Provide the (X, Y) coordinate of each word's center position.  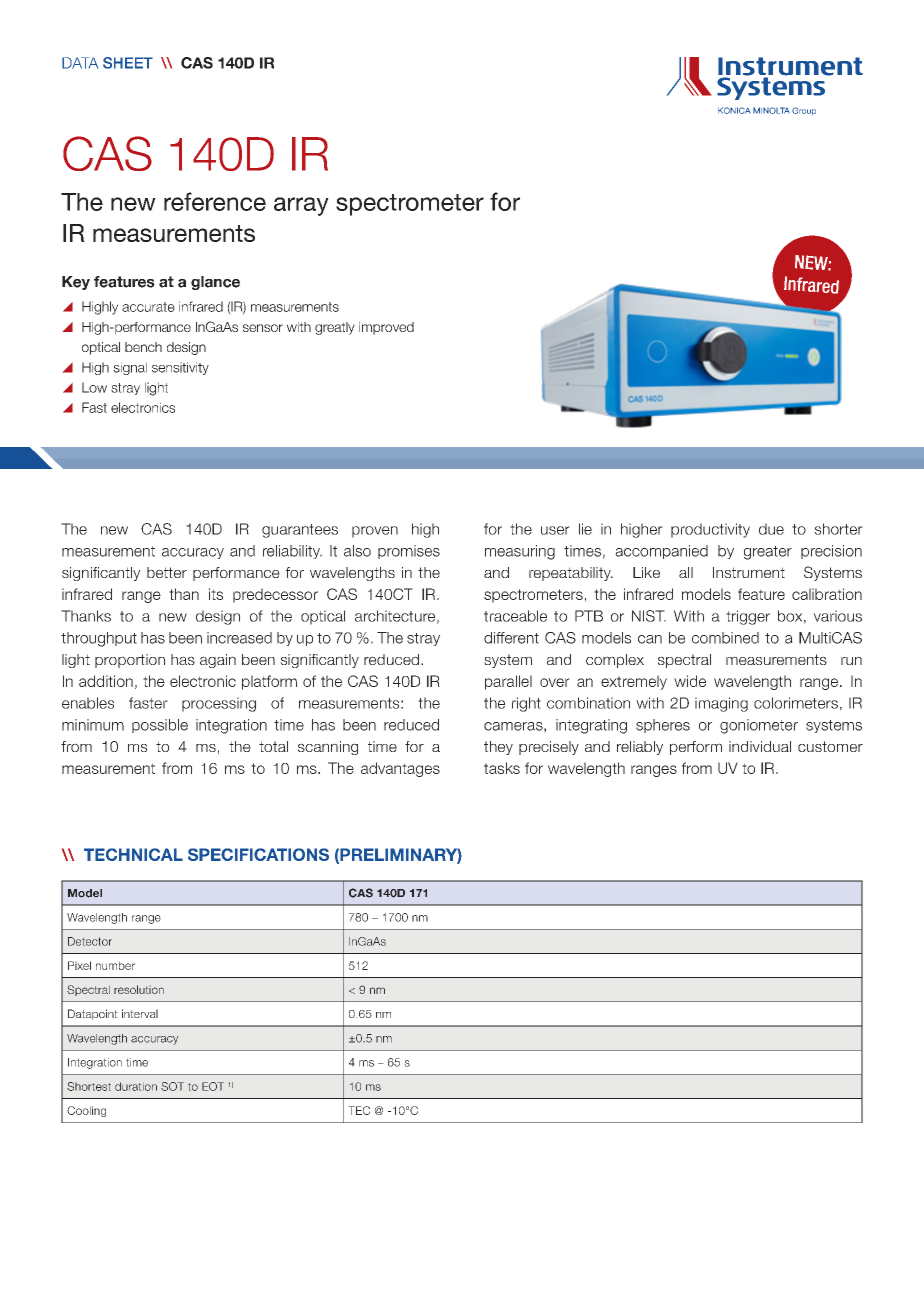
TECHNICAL (133, 854)
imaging (721, 704)
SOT (172, 1086)
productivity (710, 530)
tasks (502, 768)
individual (760, 746)
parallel (508, 682)
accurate (148, 307)
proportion (130, 661)
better (167, 572)
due (771, 529)
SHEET (128, 63)
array (301, 206)
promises (409, 552)
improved (386, 328)
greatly (335, 328)
